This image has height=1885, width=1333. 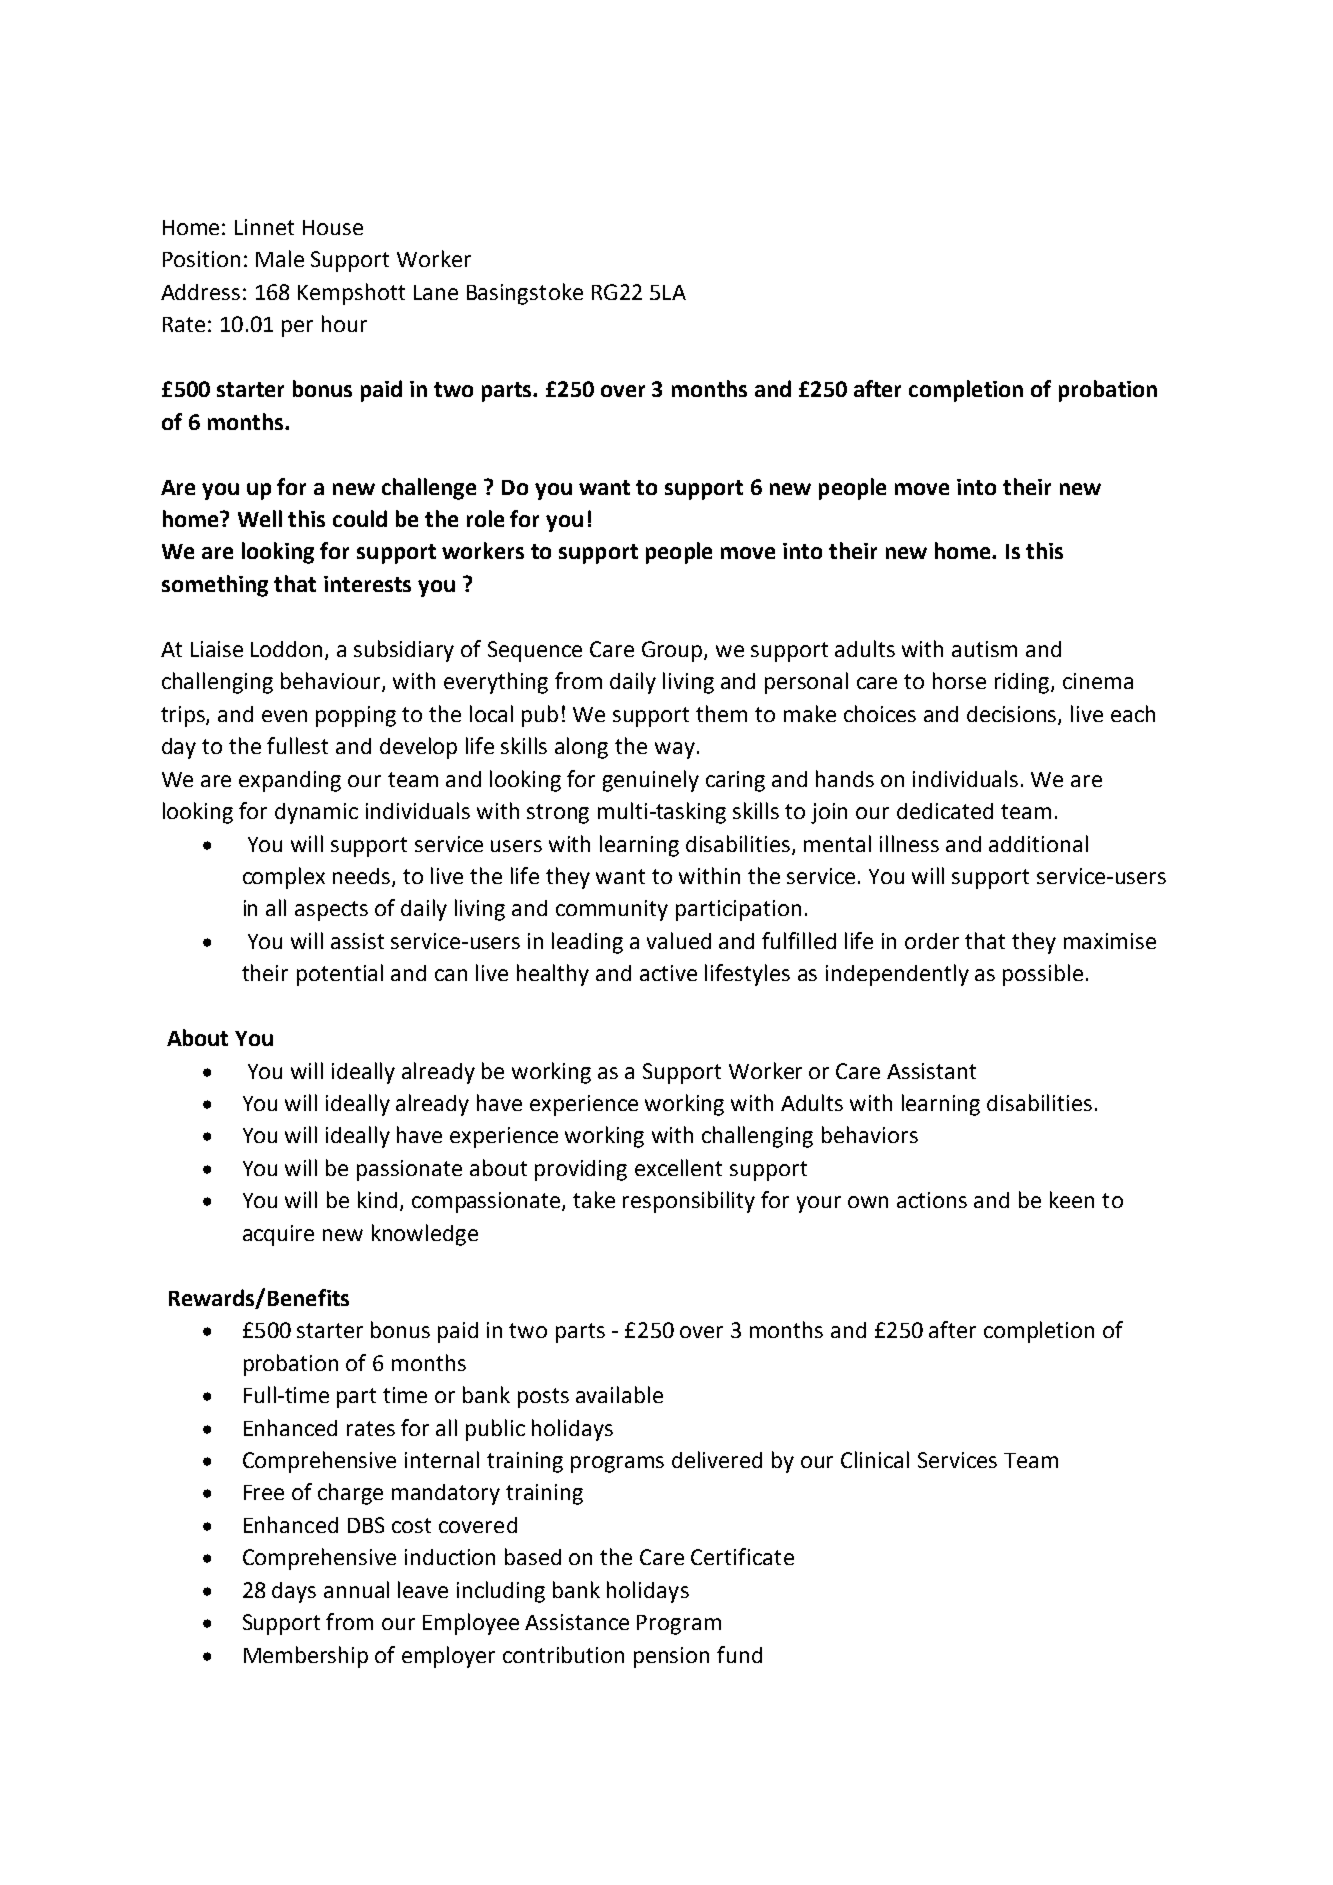 I want to click on Male, so click(x=280, y=258).
